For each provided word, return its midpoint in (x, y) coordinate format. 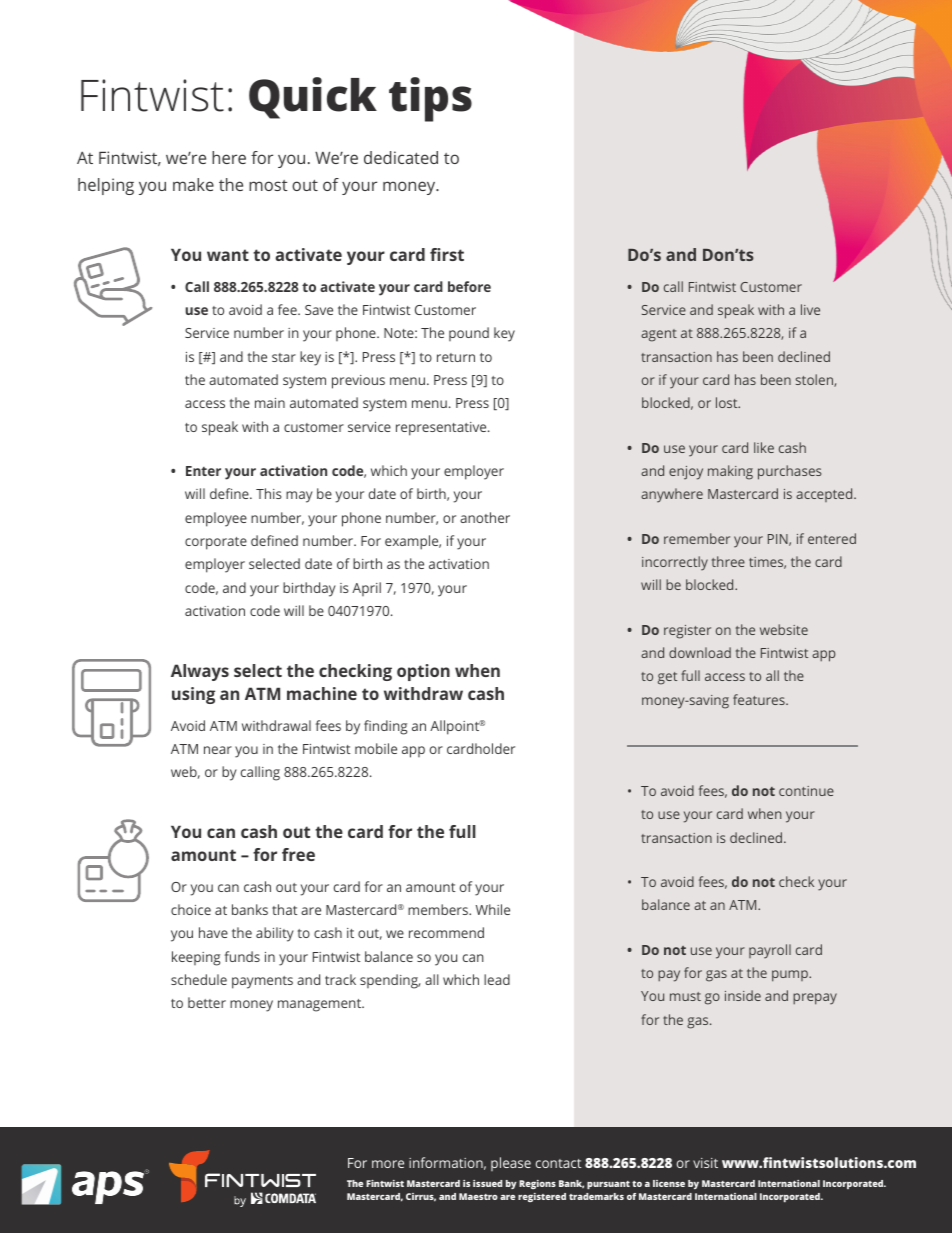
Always (200, 672)
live (810, 309)
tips (430, 99)
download (700, 652)
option (423, 672)
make (193, 184)
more (388, 1164)
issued (487, 1183)
